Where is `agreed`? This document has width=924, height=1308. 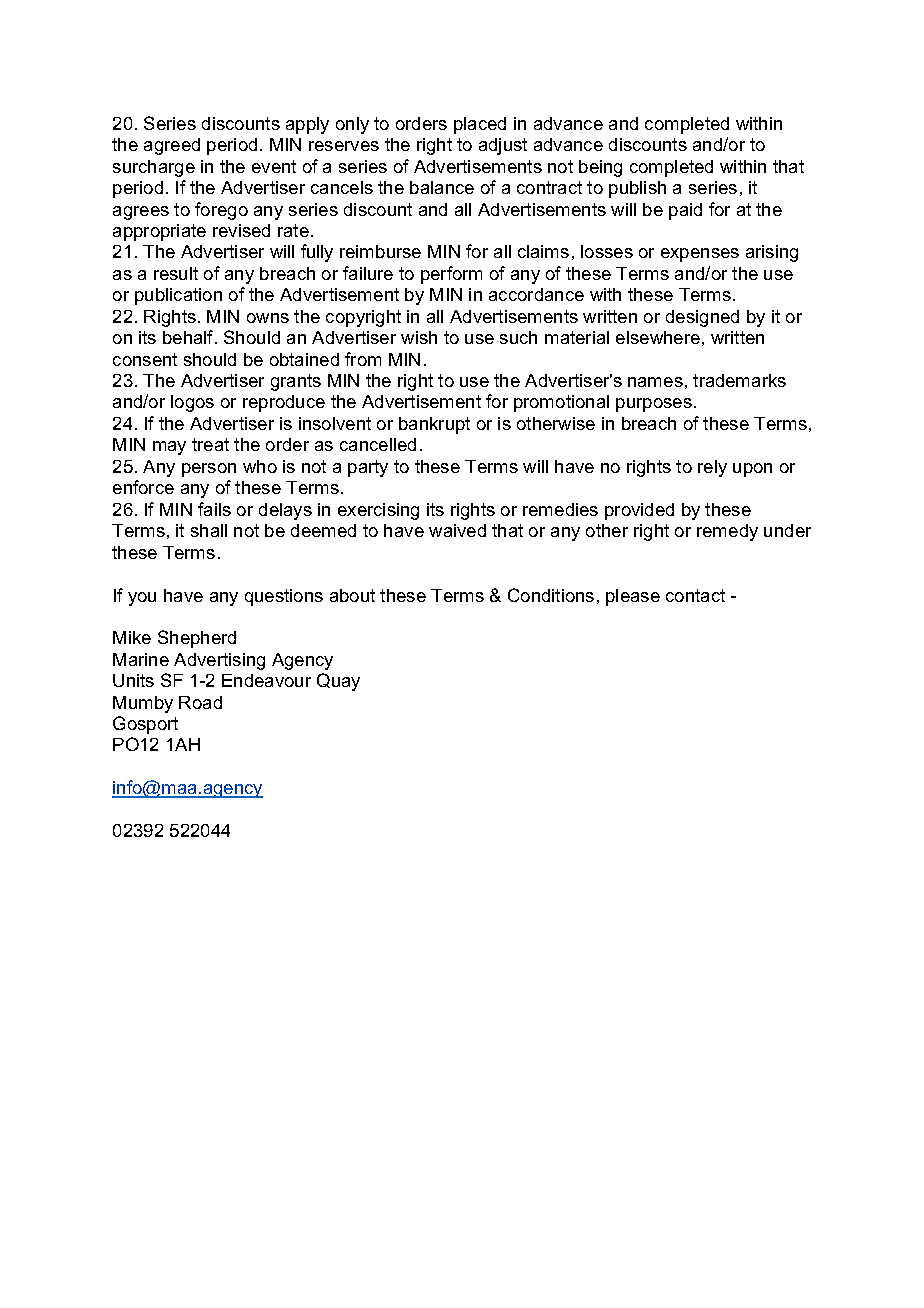
agreed is located at coordinates (172, 146).
